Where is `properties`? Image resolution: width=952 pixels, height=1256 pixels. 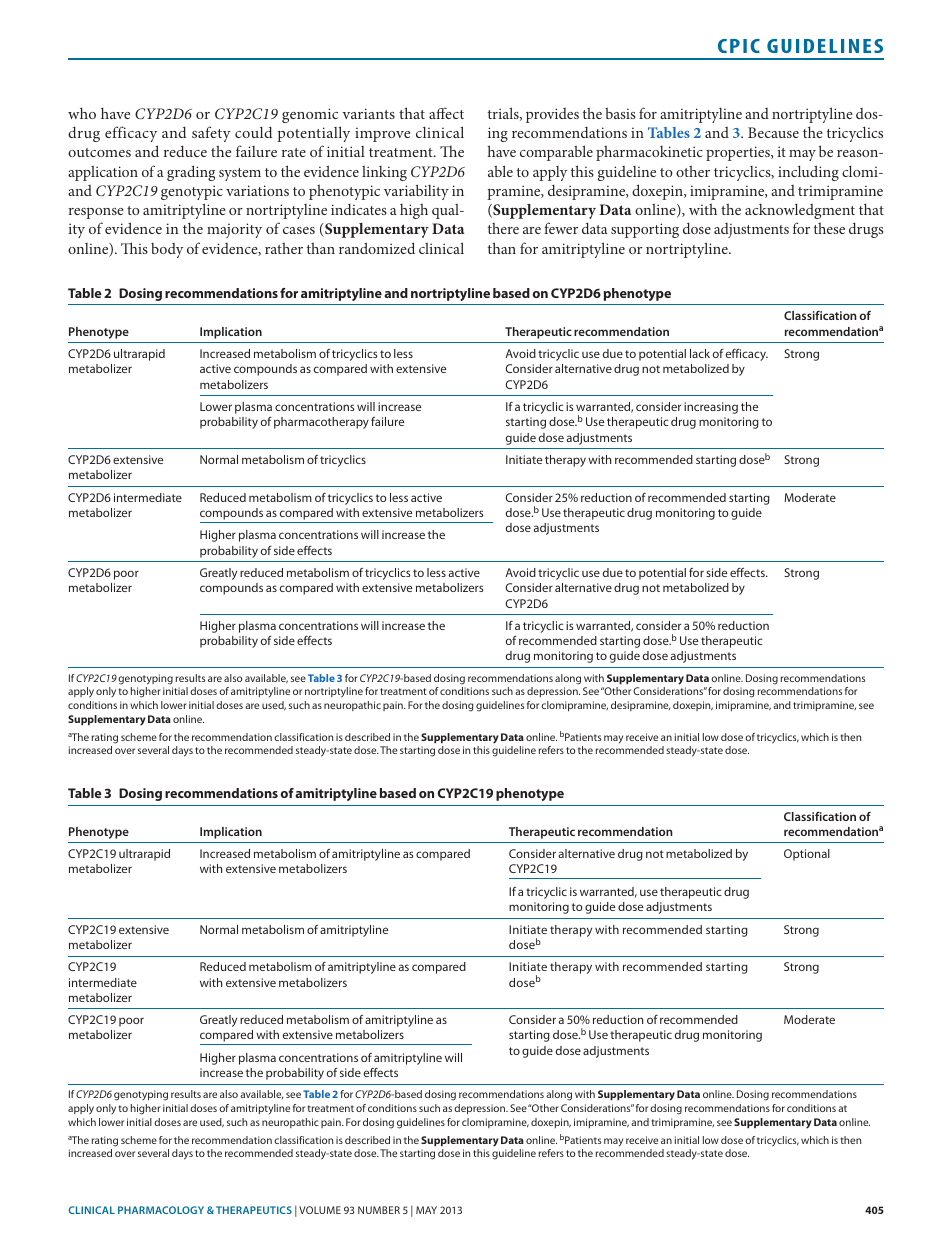 properties is located at coordinates (739, 153).
